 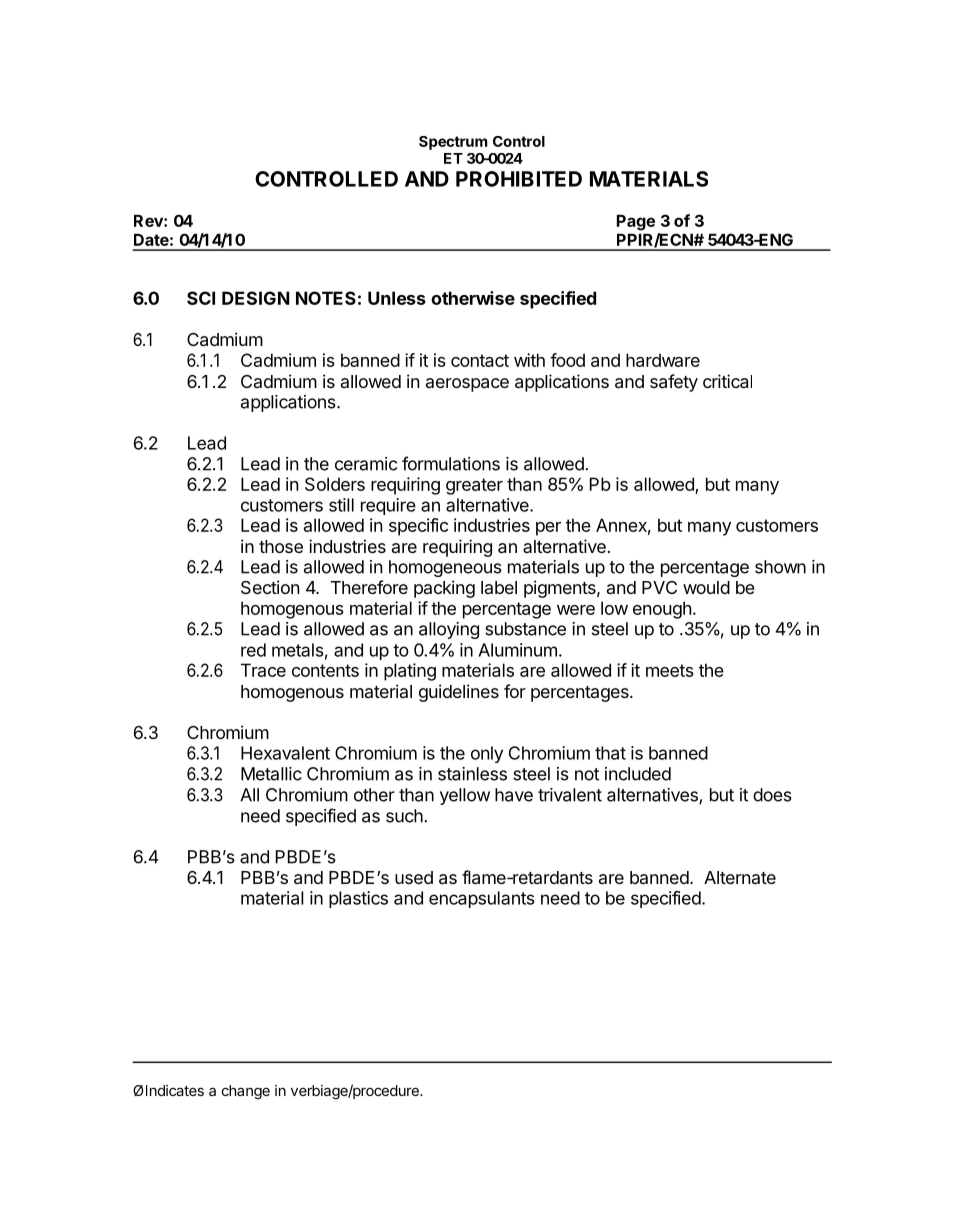 What do you see at coordinates (706, 587) in the page?
I see `would` at bounding box center [706, 587].
